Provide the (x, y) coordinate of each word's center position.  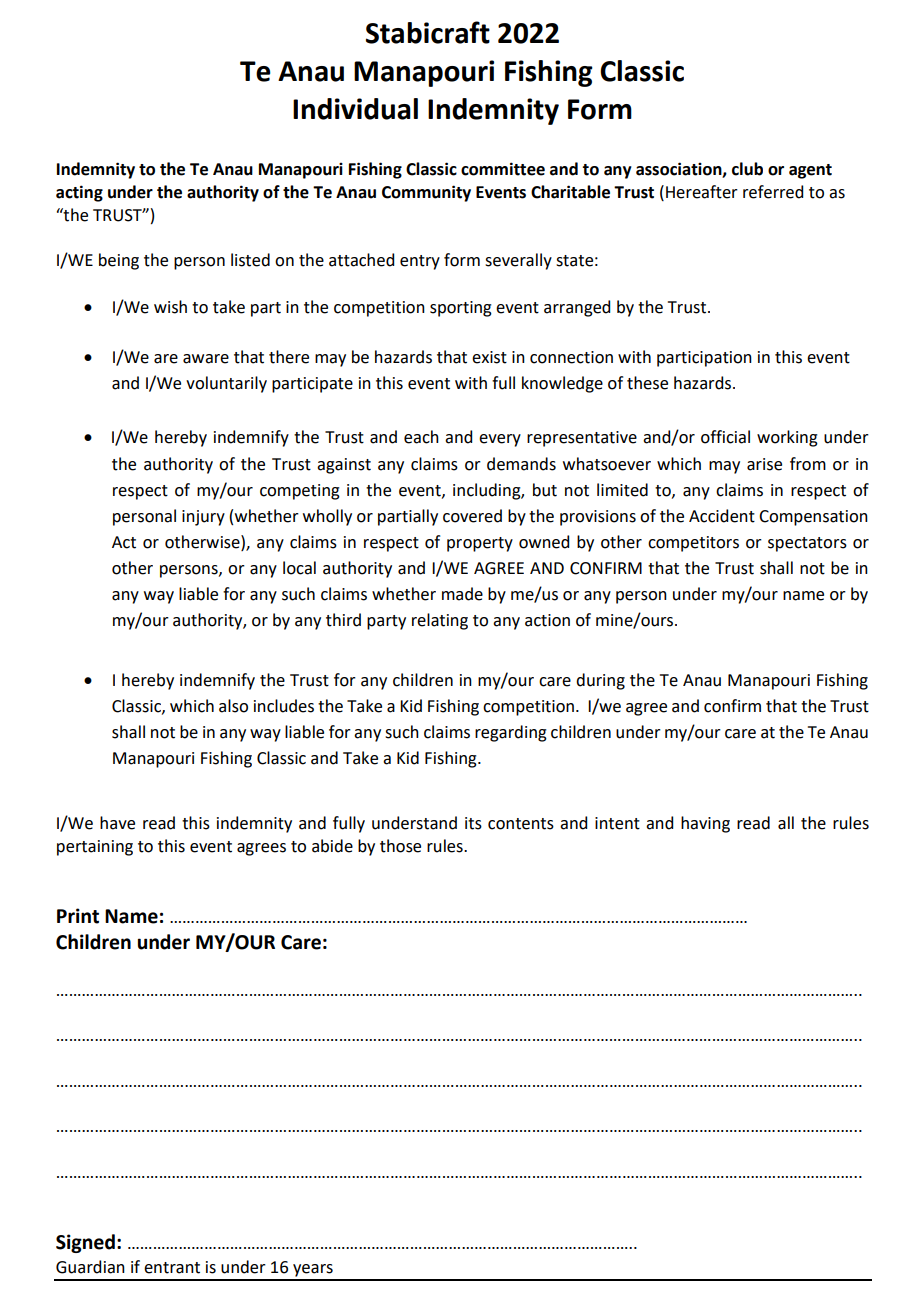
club (747, 169)
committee (503, 169)
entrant (172, 1268)
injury (203, 518)
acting (79, 193)
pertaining (95, 848)
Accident (722, 516)
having (705, 824)
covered (472, 516)
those (400, 846)
